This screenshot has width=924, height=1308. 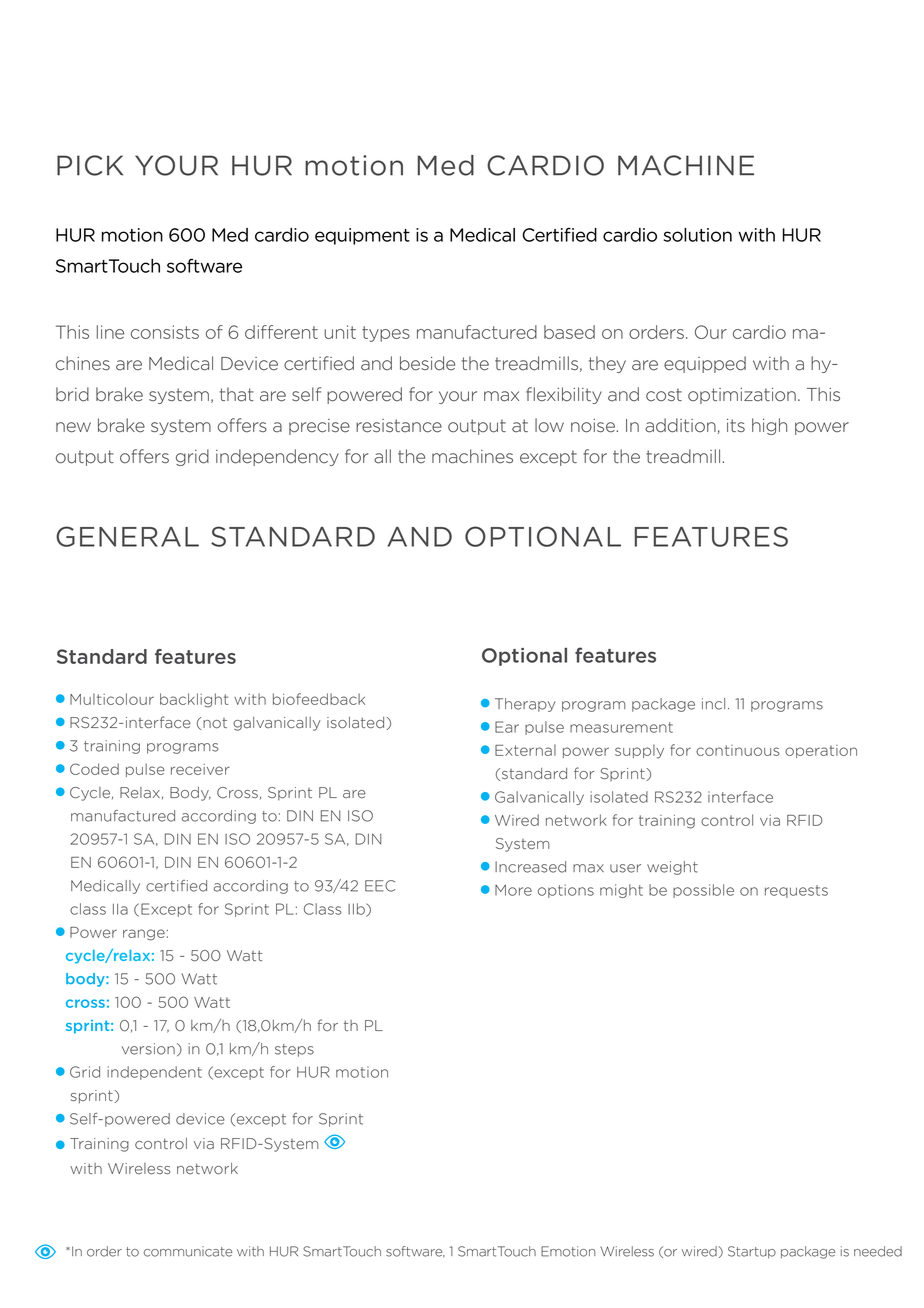 What do you see at coordinates (188, 1251) in the screenshot?
I see `communicate` at bounding box center [188, 1251].
